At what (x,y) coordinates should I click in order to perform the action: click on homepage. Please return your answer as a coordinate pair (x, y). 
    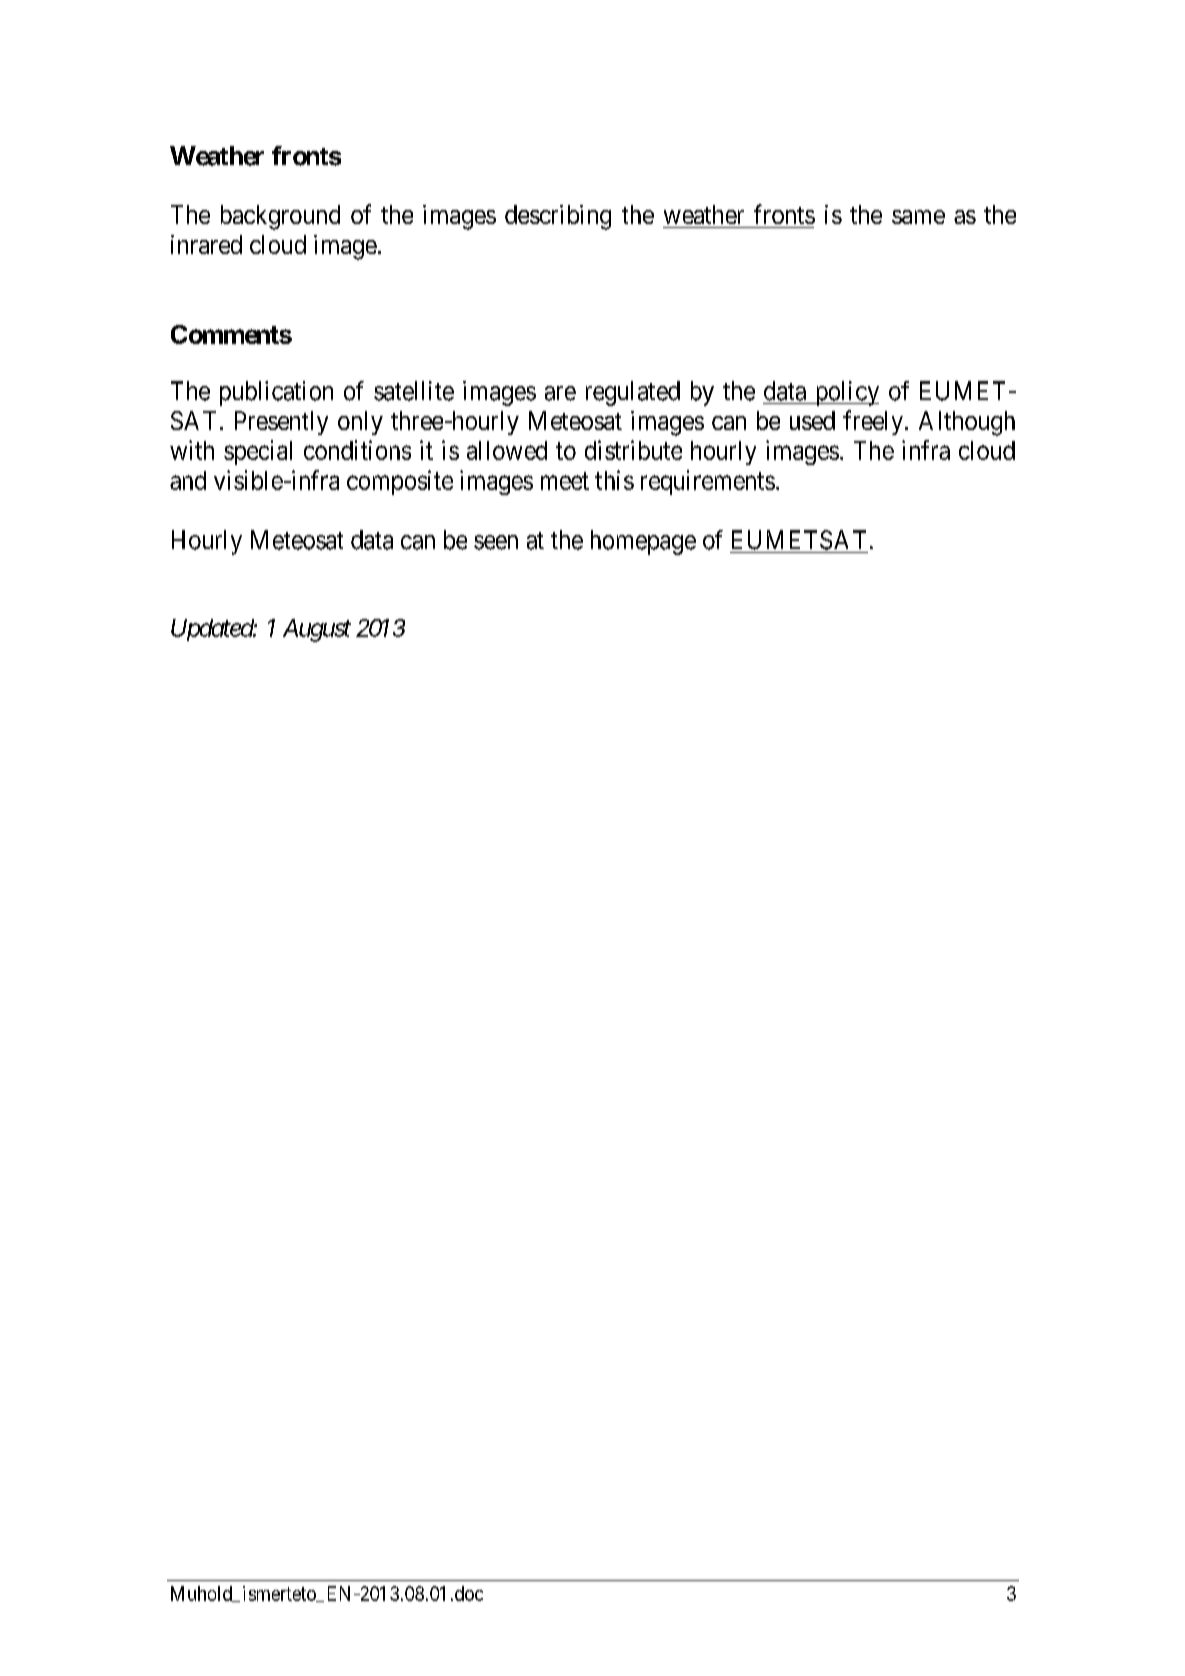
    Looking at the image, I should click on (643, 542).
